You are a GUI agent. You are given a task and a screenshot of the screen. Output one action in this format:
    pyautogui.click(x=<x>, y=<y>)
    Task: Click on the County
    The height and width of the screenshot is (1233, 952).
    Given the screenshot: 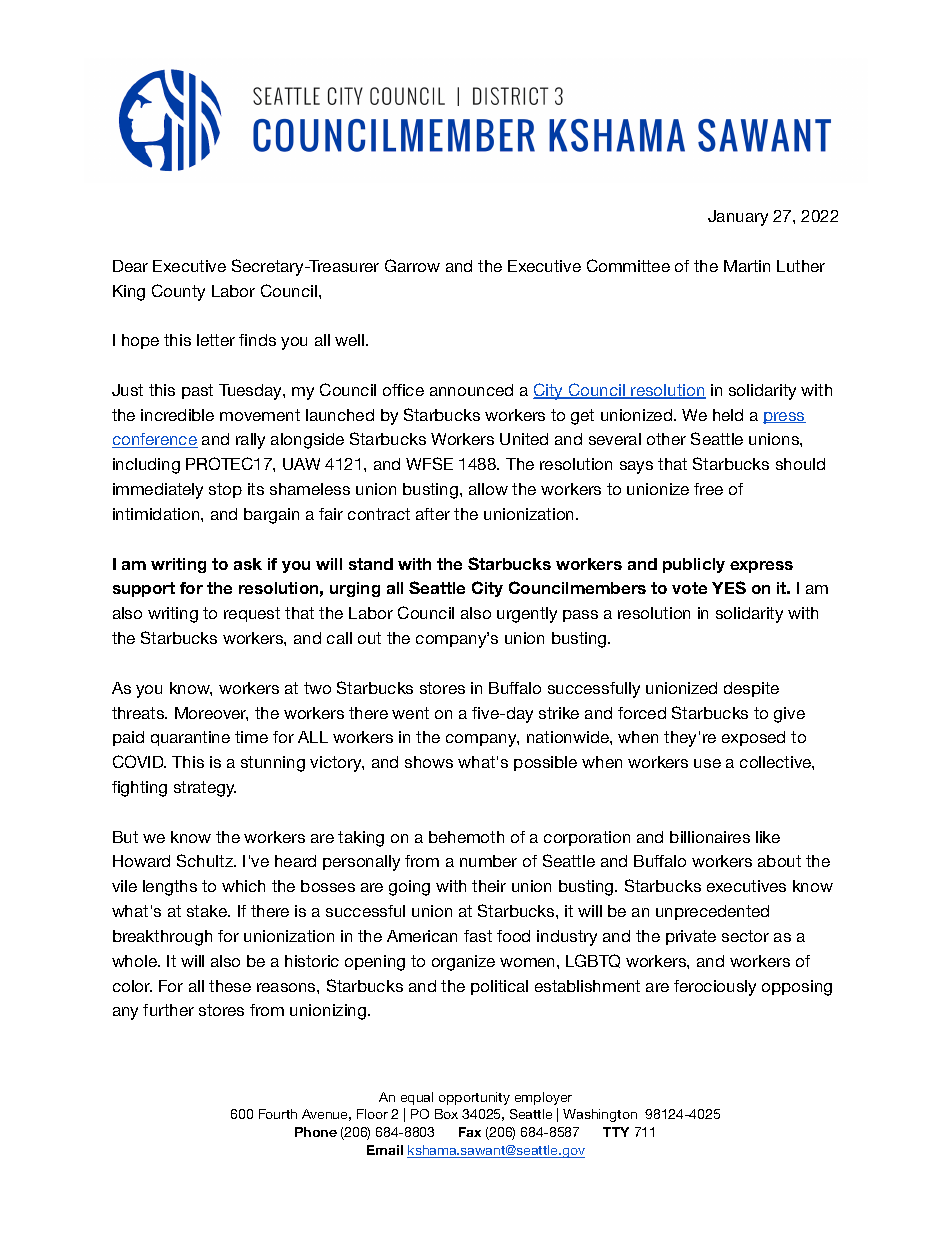 What is the action you would take?
    pyautogui.click(x=178, y=292)
